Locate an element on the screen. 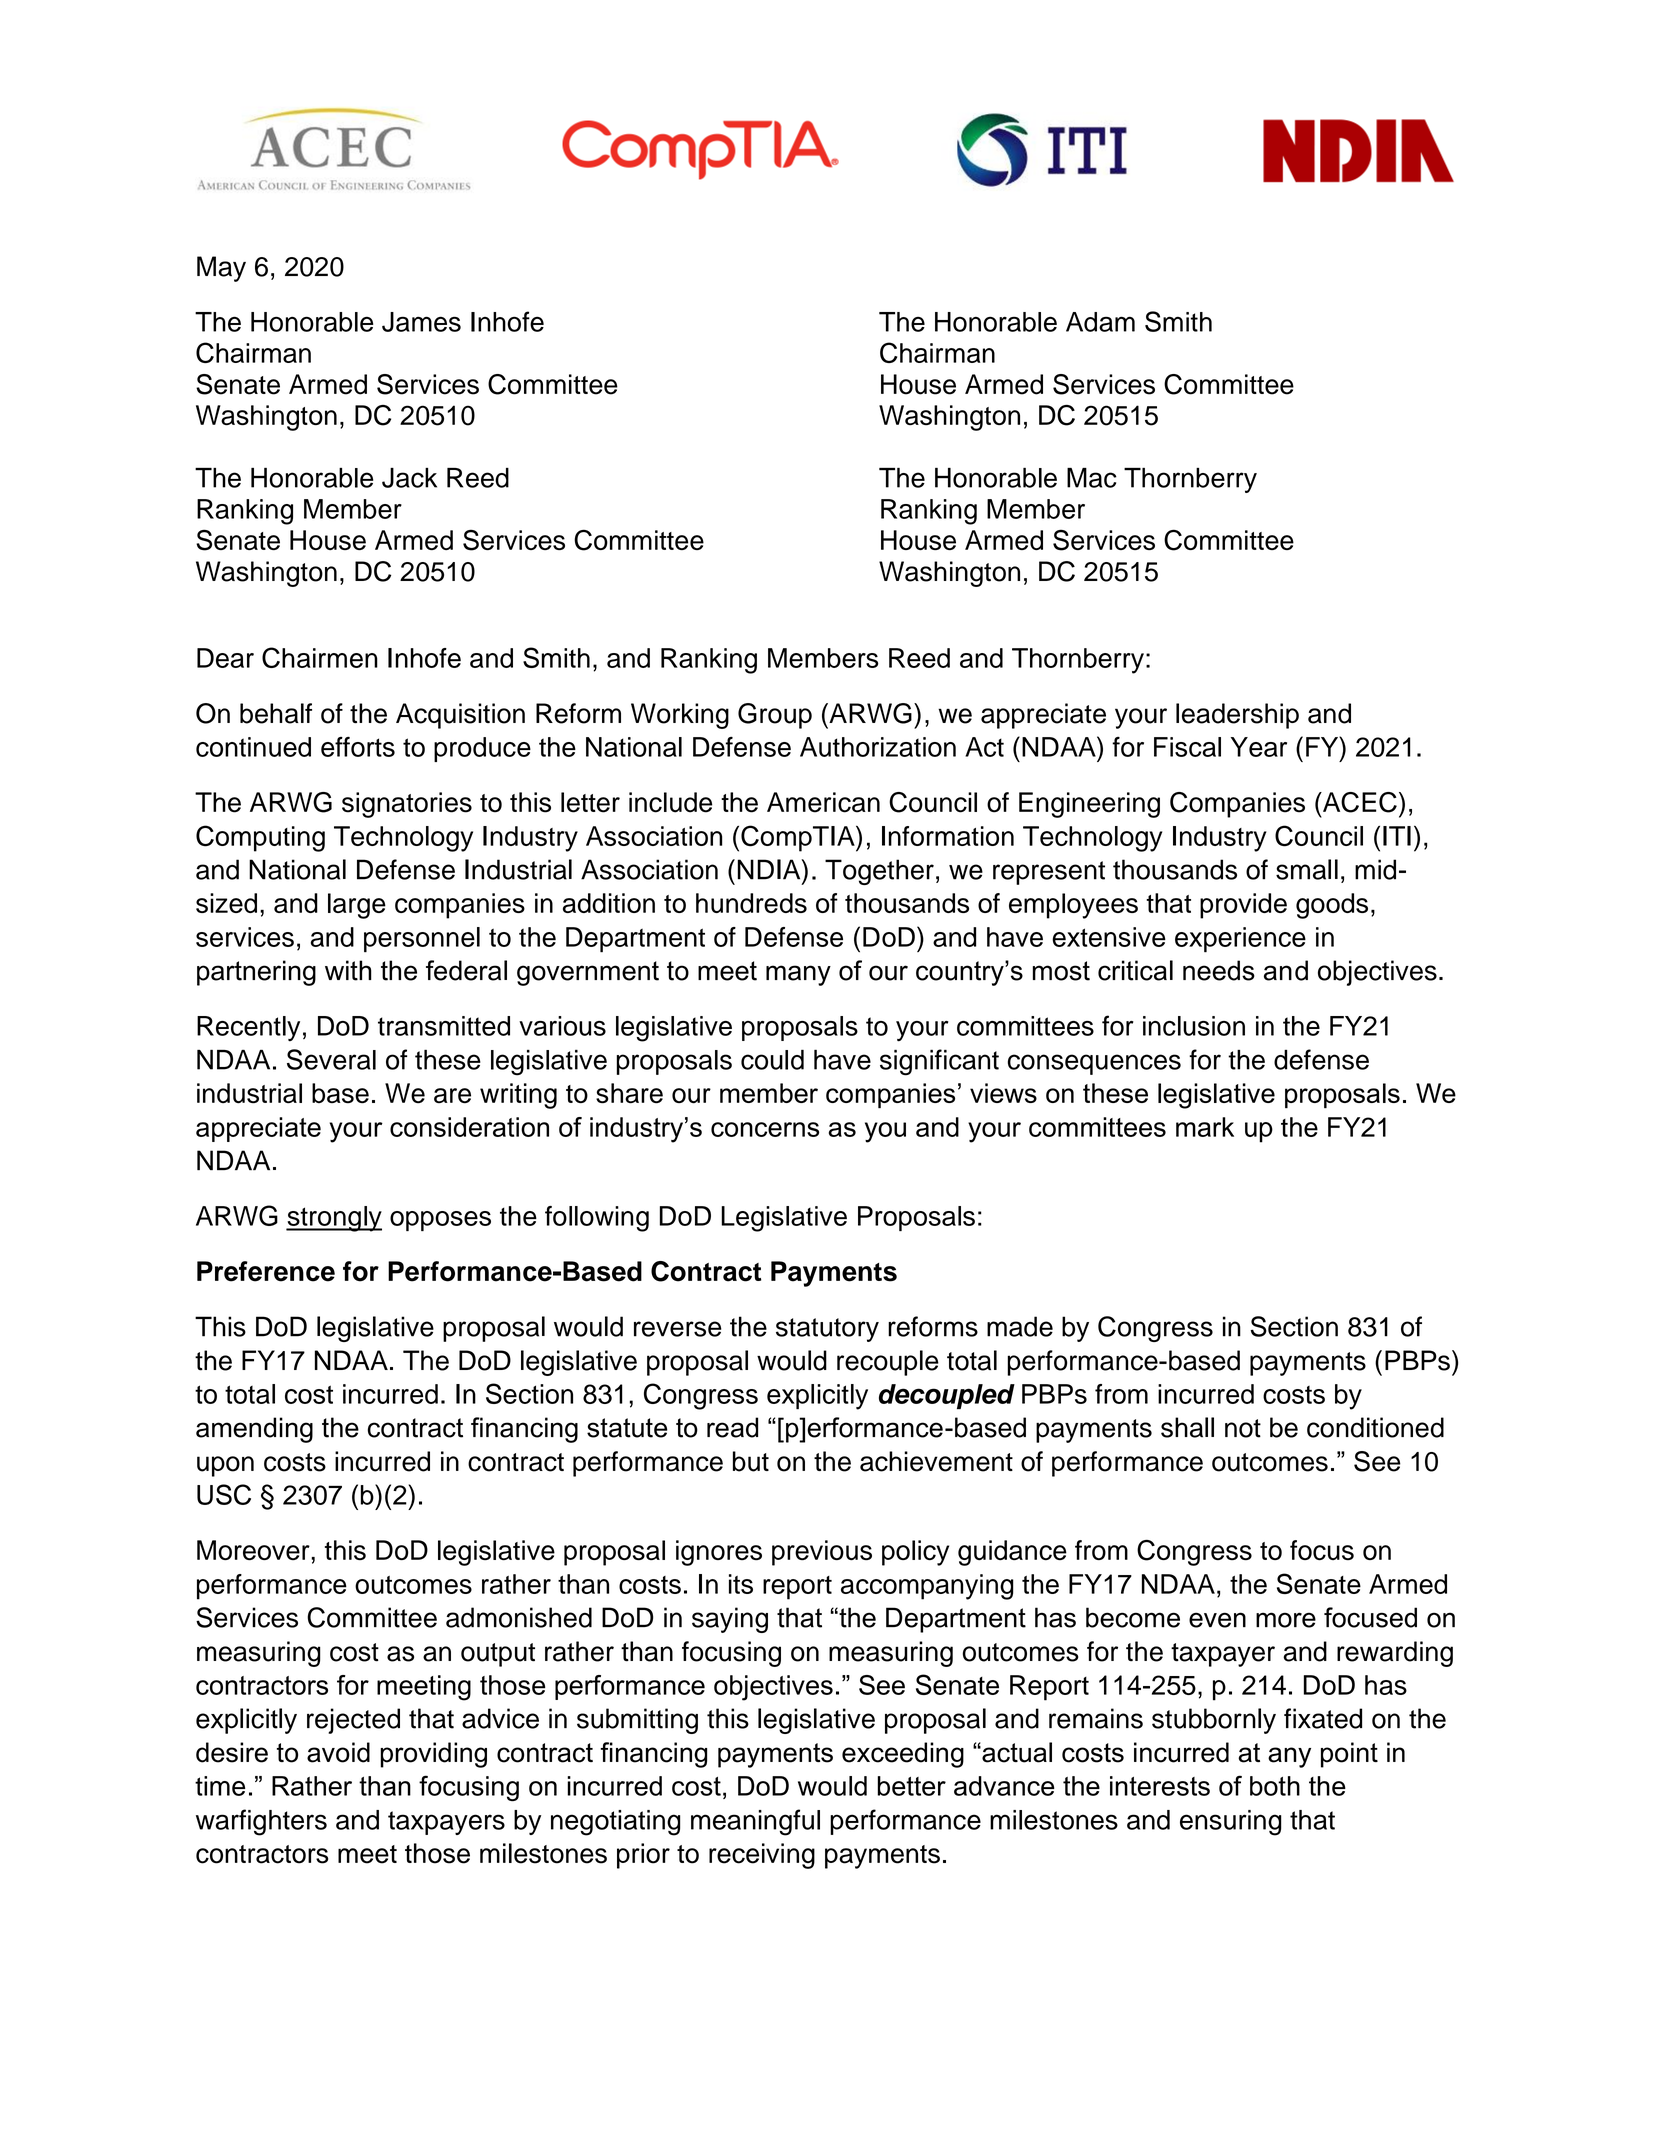 The height and width of the screenshot is (2148, 1660). Adam is located at coordinates (1100, 322).
